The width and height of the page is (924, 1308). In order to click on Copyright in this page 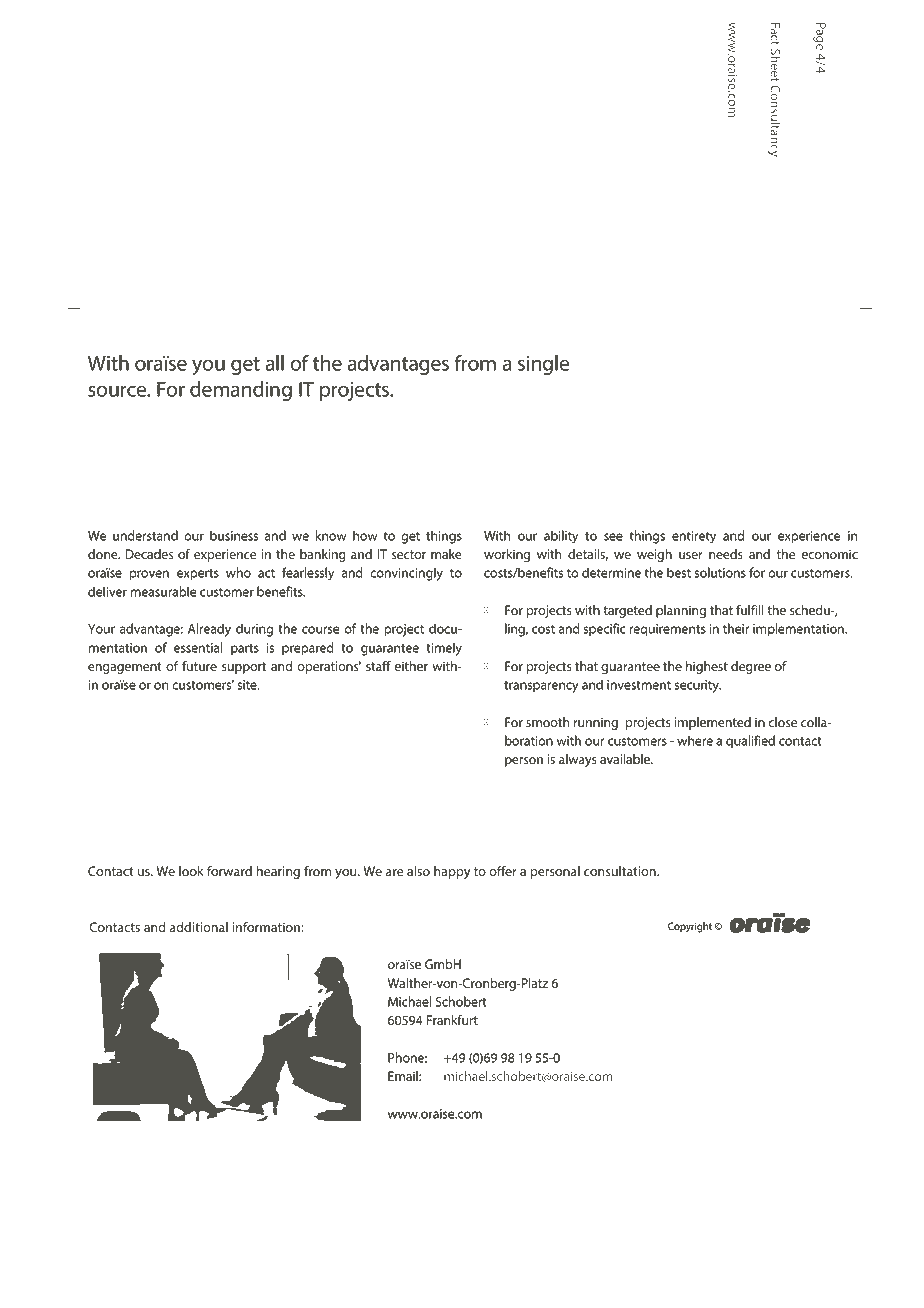, I will do `click(690, 927)`.
